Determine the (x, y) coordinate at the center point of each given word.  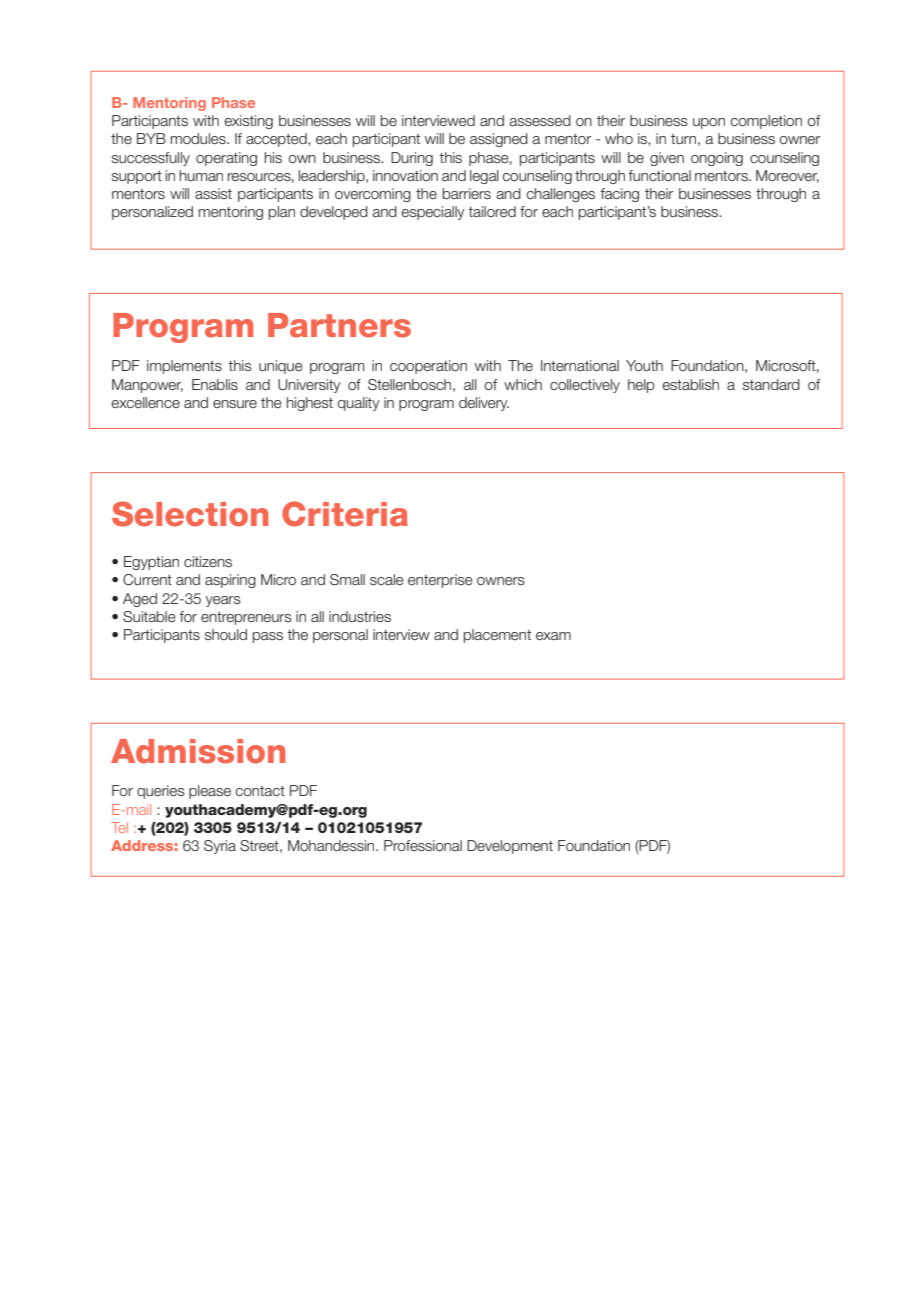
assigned (499, 140)
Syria (220, 847)
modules (199, 138)
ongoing (717, 159)
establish (690, 385)
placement (497, 636)
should (226, 634)
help (641, 386)
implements (184, 367)
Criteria (345, 514)
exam (553, 636)
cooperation (428, 367)
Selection (190, 514)
